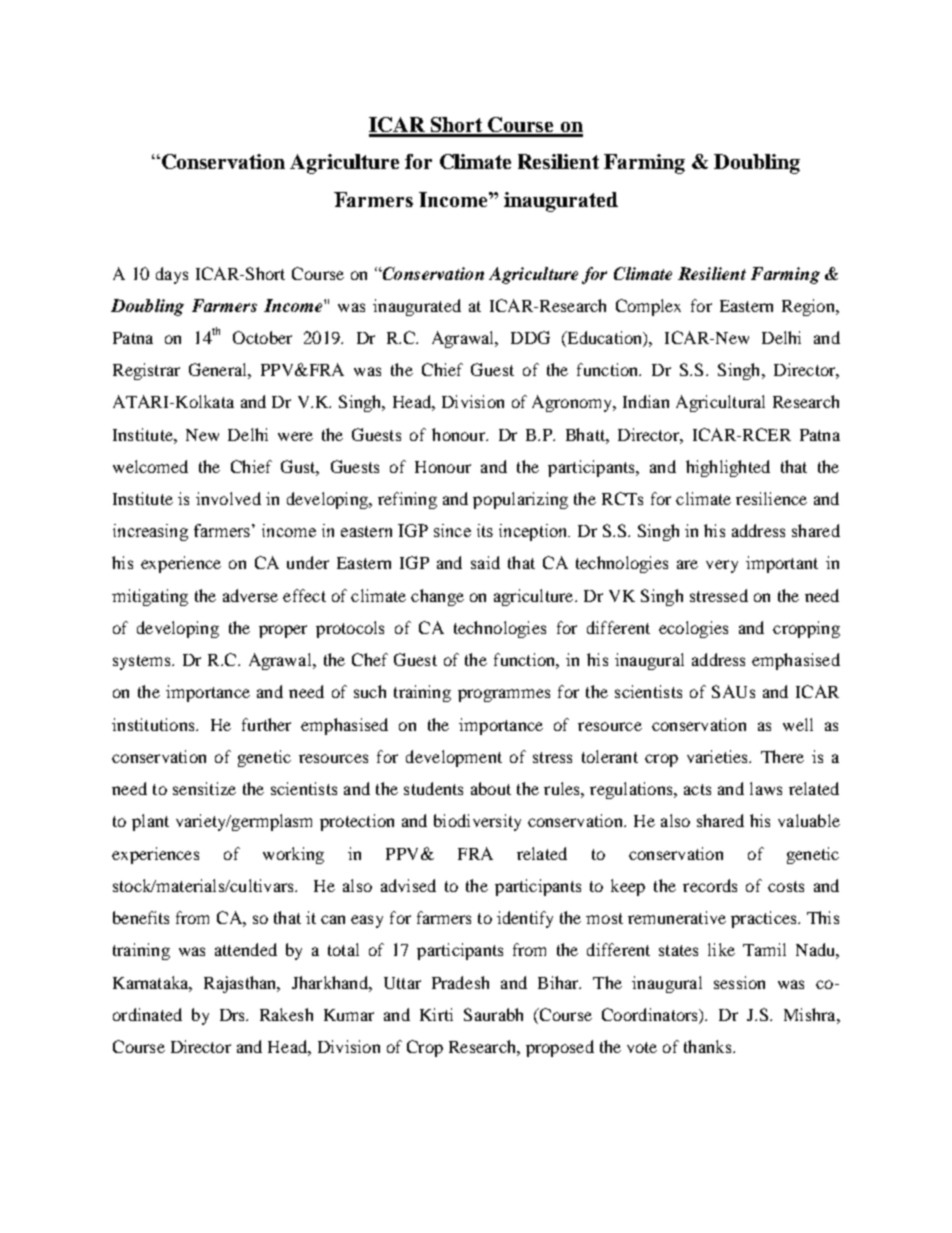  I want to click on laws, so click(766, 788).
